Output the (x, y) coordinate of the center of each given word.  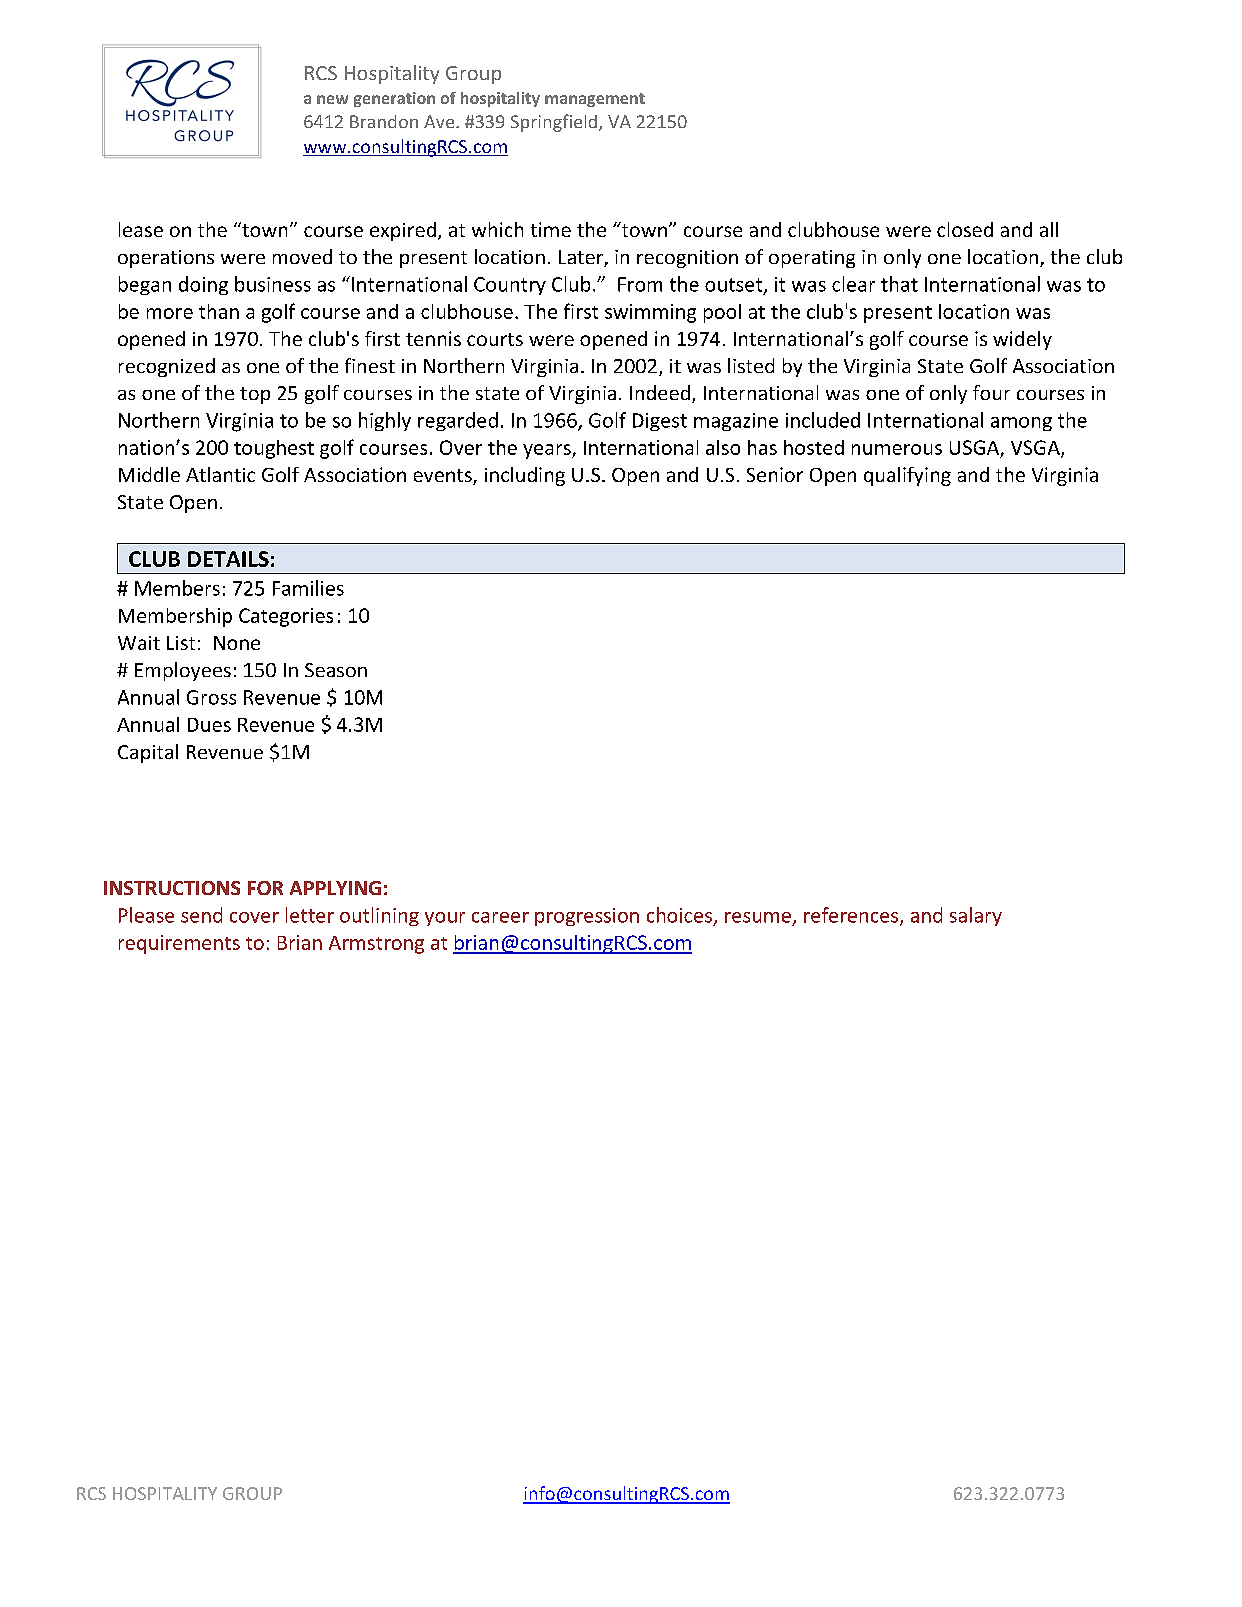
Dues (209, 725)
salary (976, 916)
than (219, 311)
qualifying (907, 476)
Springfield (554, 123)
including (525, 476)
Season (336, 670)
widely (1022, 340)
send (201, 915)
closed (965, 229)
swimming (650, 313)
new (332, 99)
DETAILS (228, 559)
